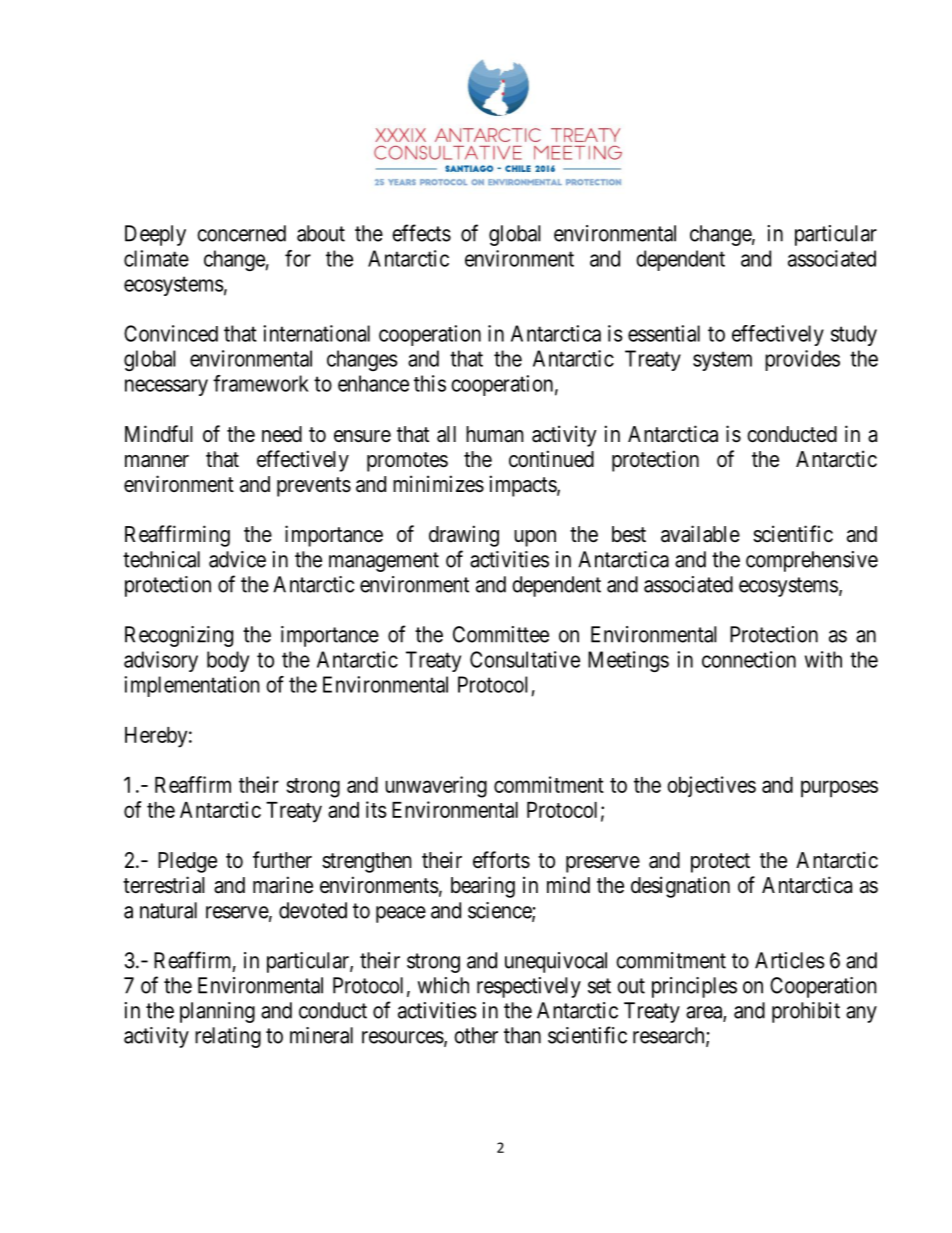  I want to click on upon, so click(535, 538).
